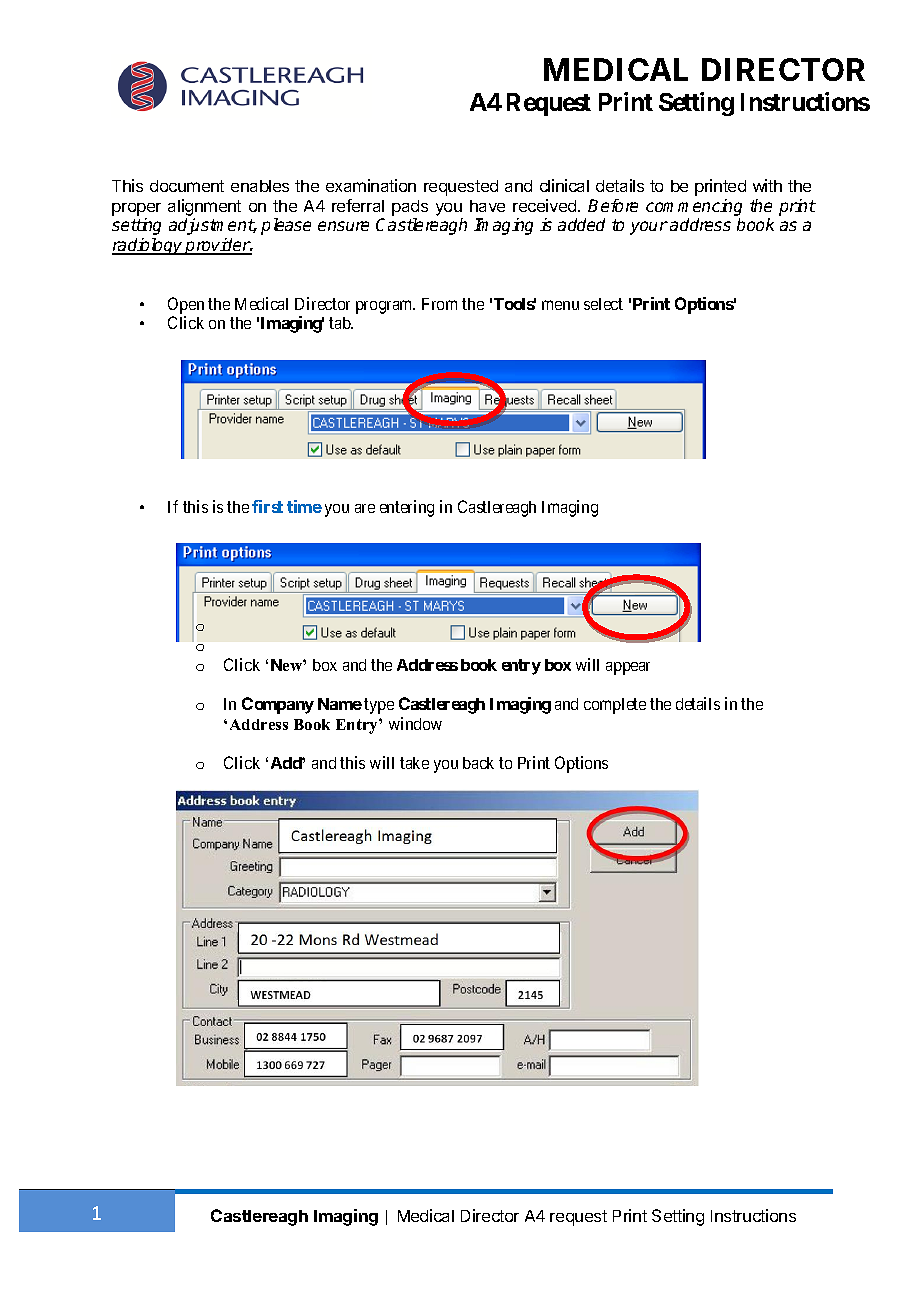 This image has width=924, height=1308. What do you see at coordinates (204, 209) in the image?
I see `alignment` at bounding box center [204, 209].
